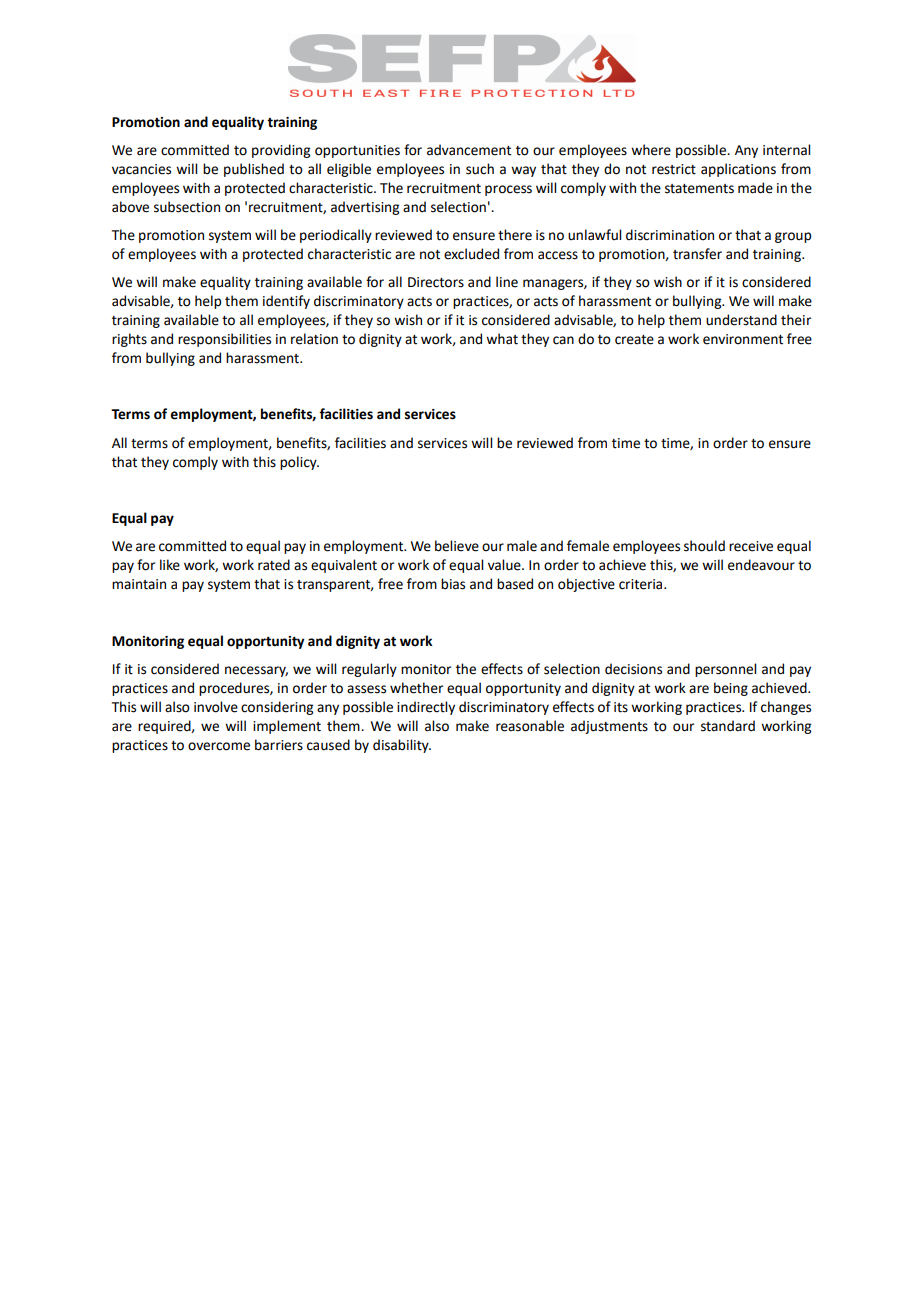  What do you see at coordinates (738, 170) in the screenshot?
I see `applications` at bounding box center [738, 170].
